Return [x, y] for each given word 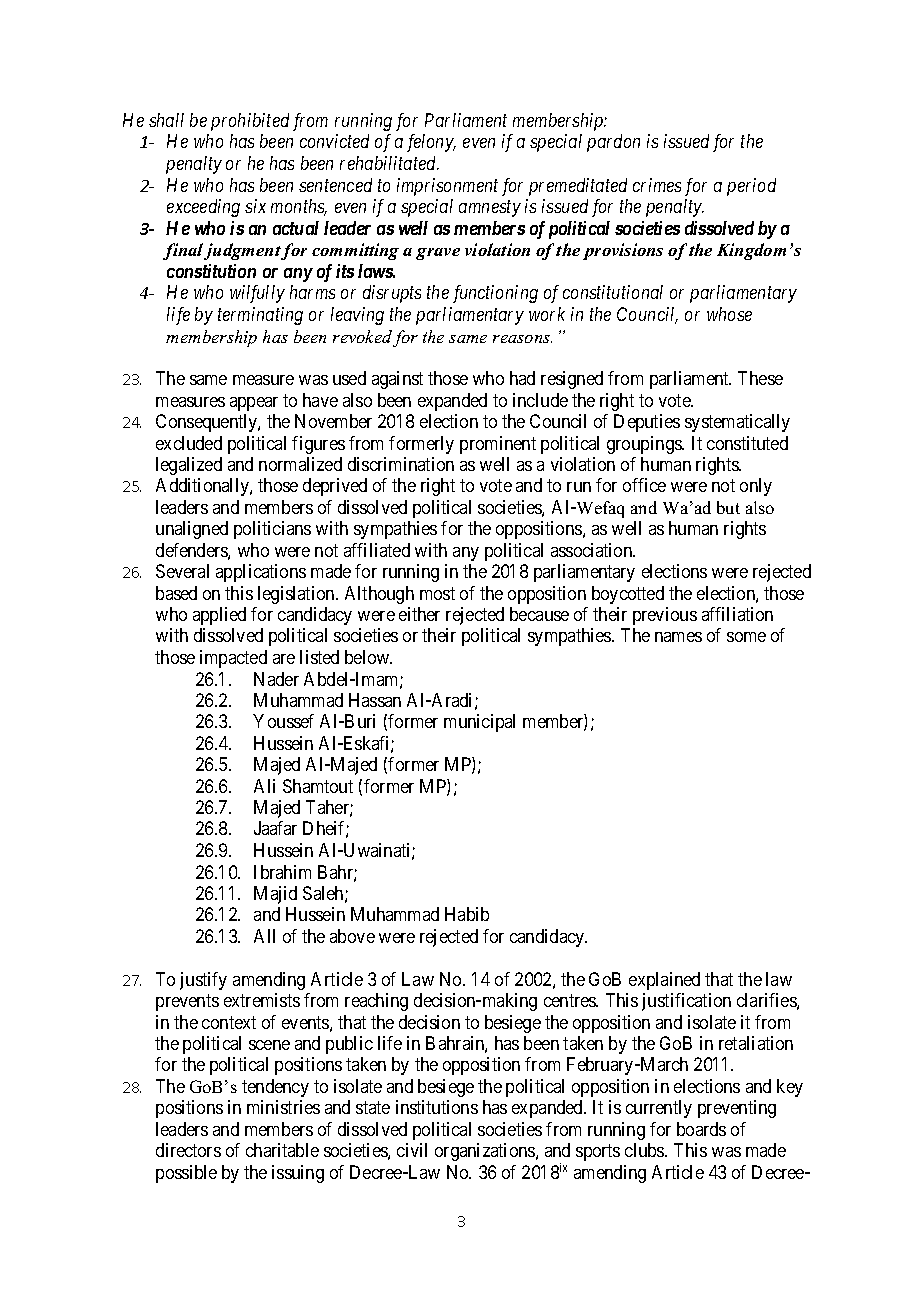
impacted [233, 659]
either [419, 614]
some [746, 637]
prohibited [250, 122]
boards [701, 1129]
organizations [486, 1152]
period [751, 187]
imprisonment [447, 187]
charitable [282, 1150]
